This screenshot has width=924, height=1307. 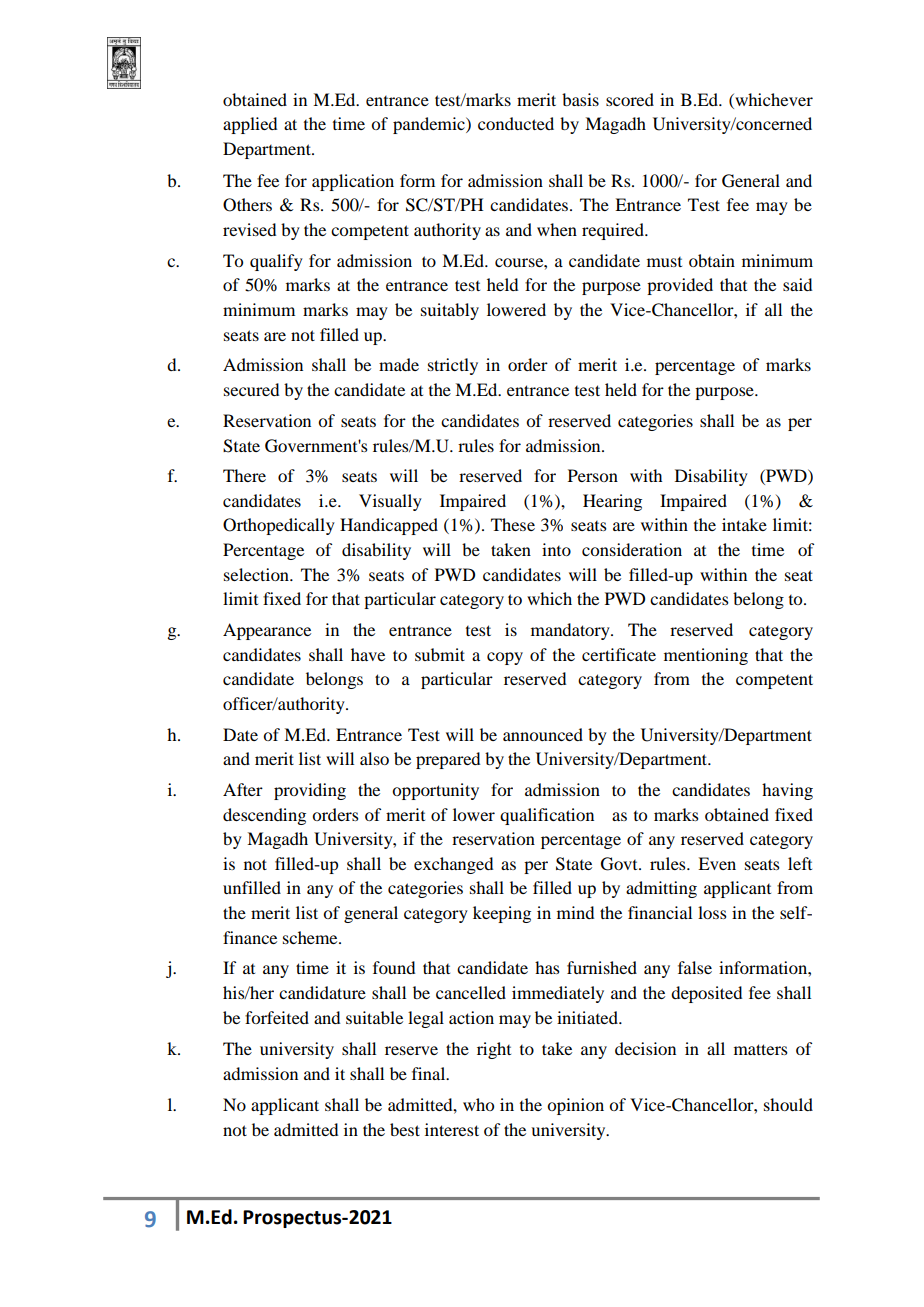 I want to click on qualify, so click(x=276, y=262).
